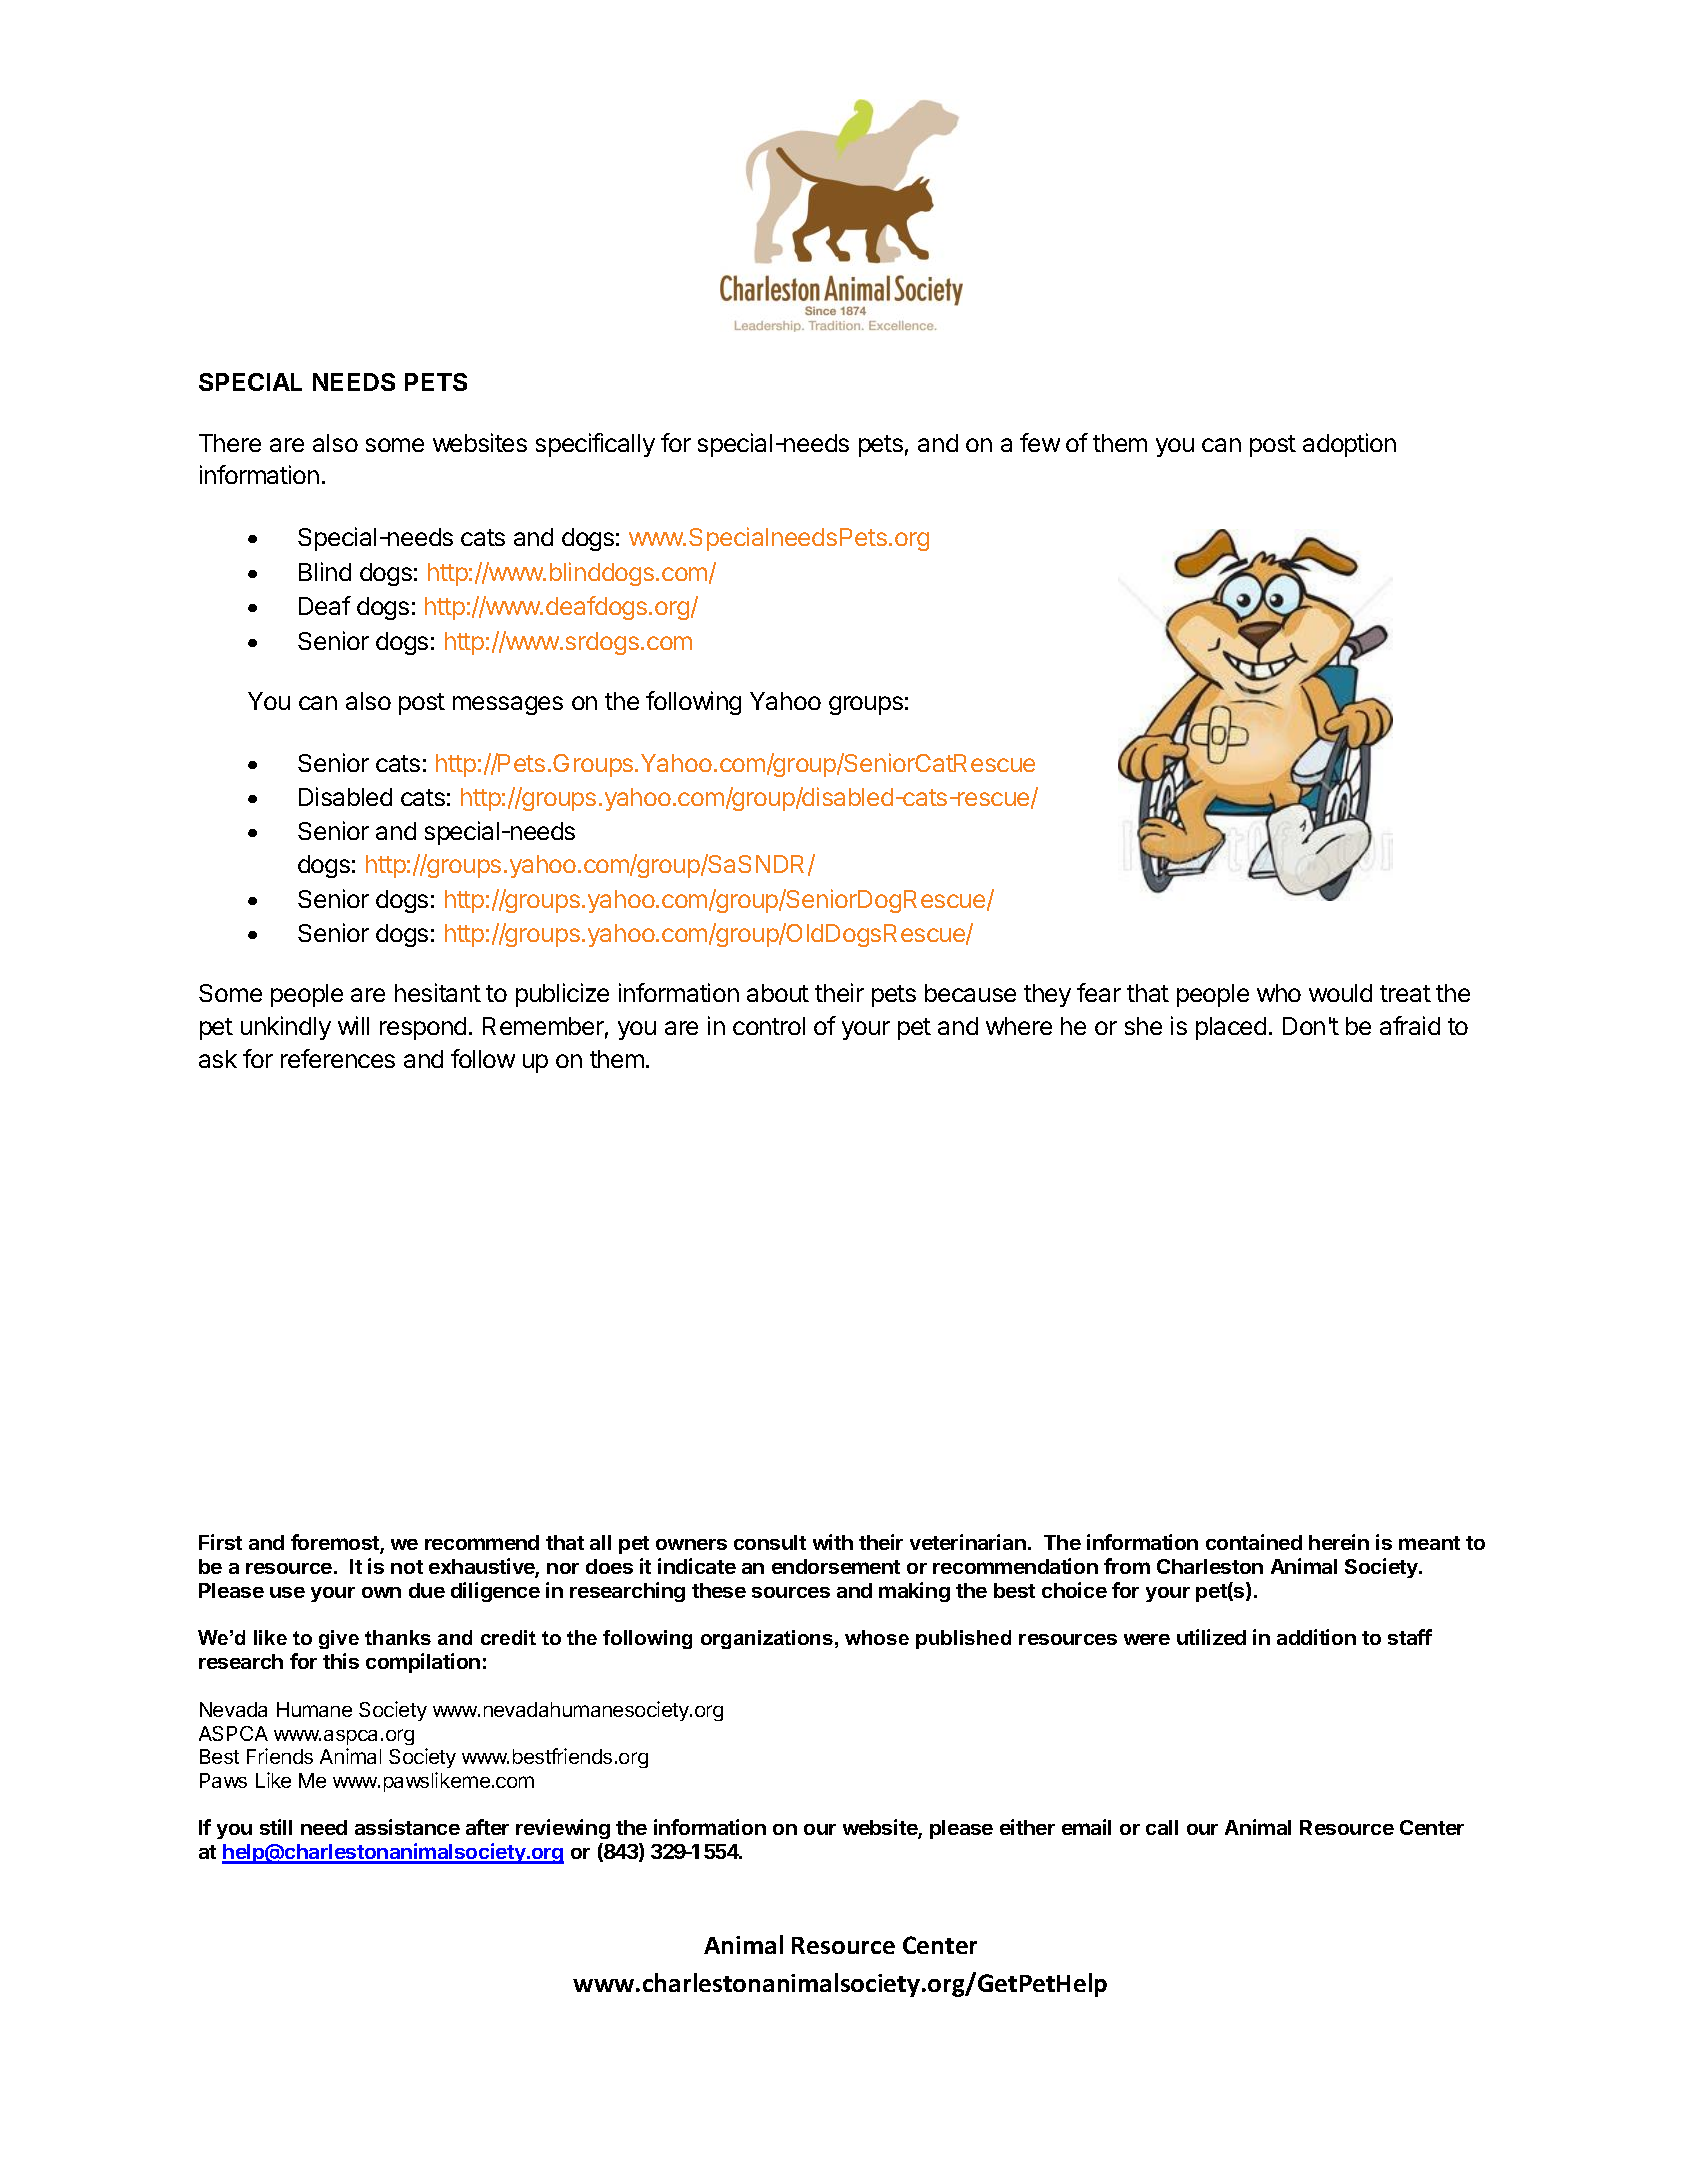 The height and width of the image is (2178, 1683). Describe the element at coordinates (230, 443) in the image. I see `There` at that location.
